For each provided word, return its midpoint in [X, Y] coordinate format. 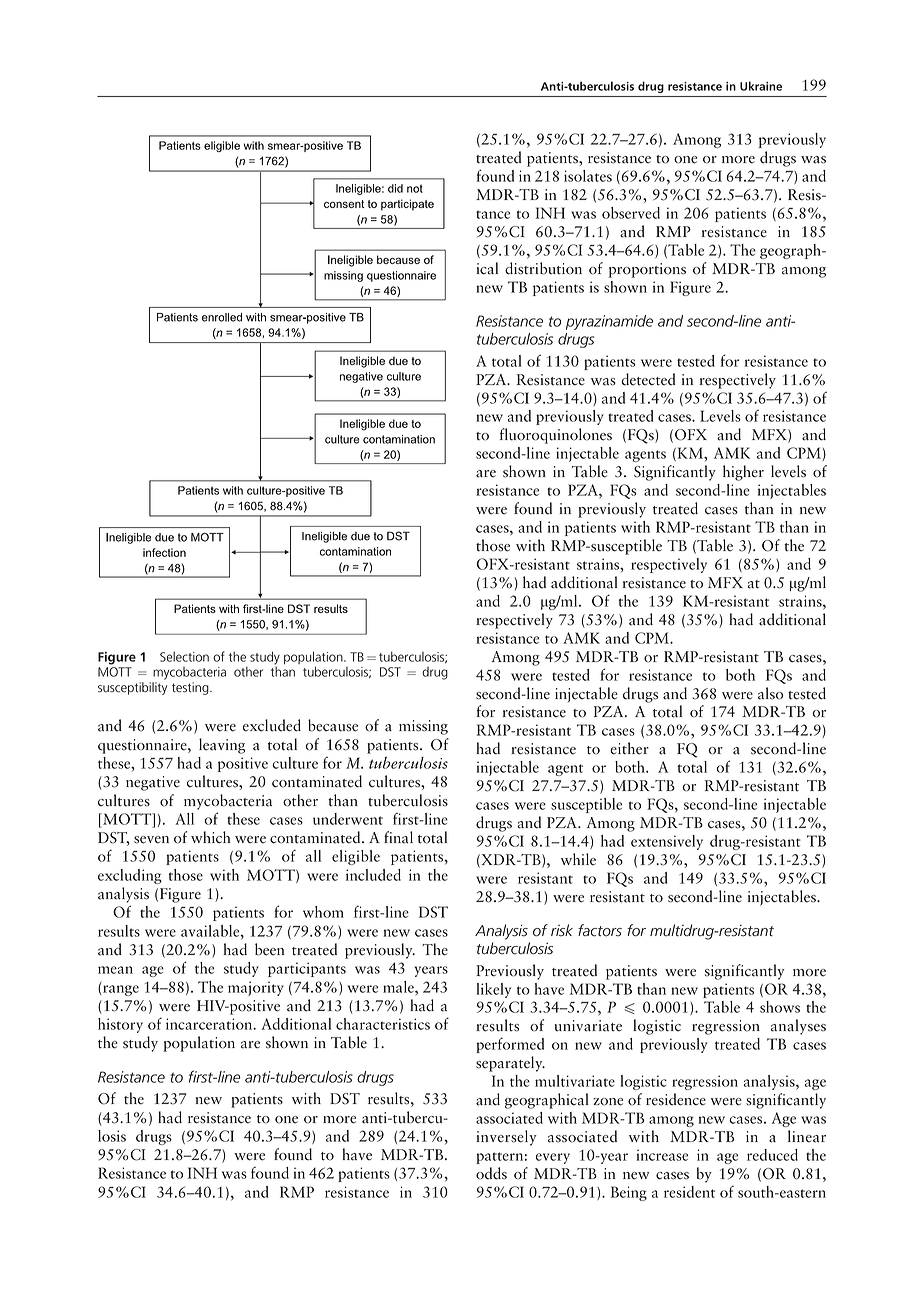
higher [743, 473]
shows [780, 1007]
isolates [588, 176]
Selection [184, 657]
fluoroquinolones [556, 436]
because [333, 725]
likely [493, 990]
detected [648, 379]
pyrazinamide [609, 322]
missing [423, 727]
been [270, 949]
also [770, 693]
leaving [222, 746]
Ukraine [761, 86]
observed [631, 213]
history [120, 1025]
